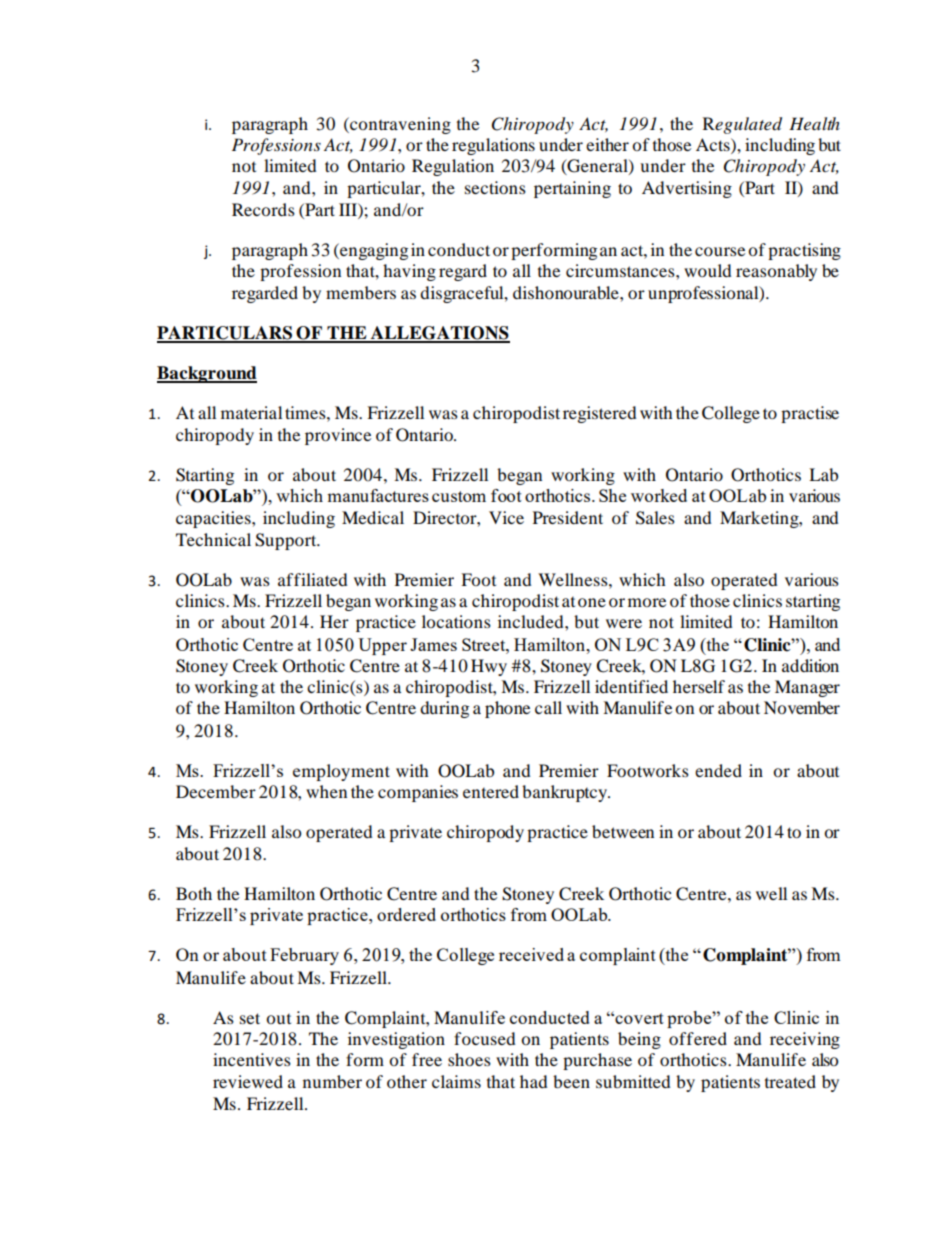 The height and width of the screenshot is (1233, 952). I want to click on included, so click(532, 621).
